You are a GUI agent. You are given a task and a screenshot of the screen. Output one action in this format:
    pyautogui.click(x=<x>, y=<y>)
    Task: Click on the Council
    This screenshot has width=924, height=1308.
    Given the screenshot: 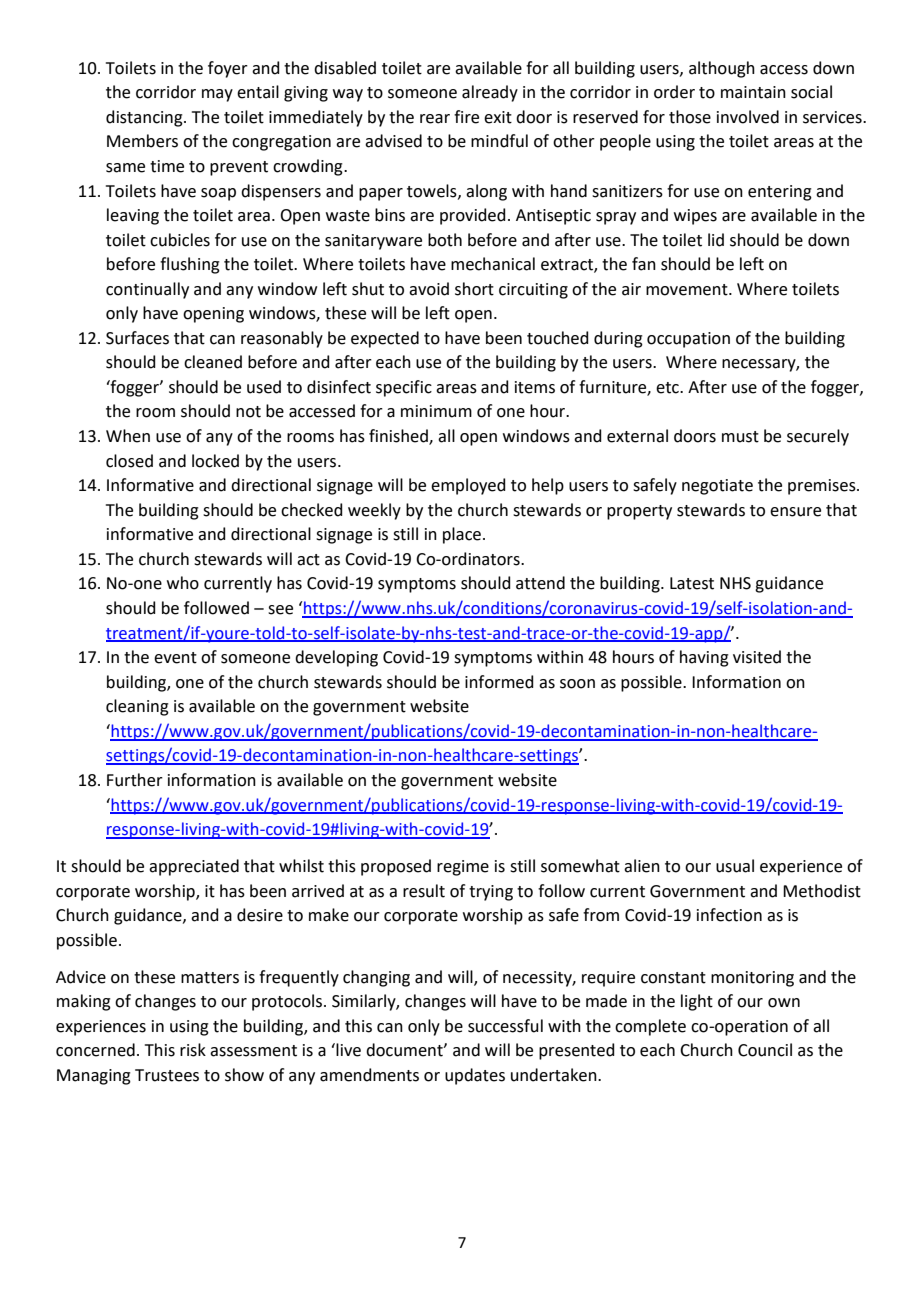 What is the action you would take?
    pyautogui.click(x=765, y=1050)
